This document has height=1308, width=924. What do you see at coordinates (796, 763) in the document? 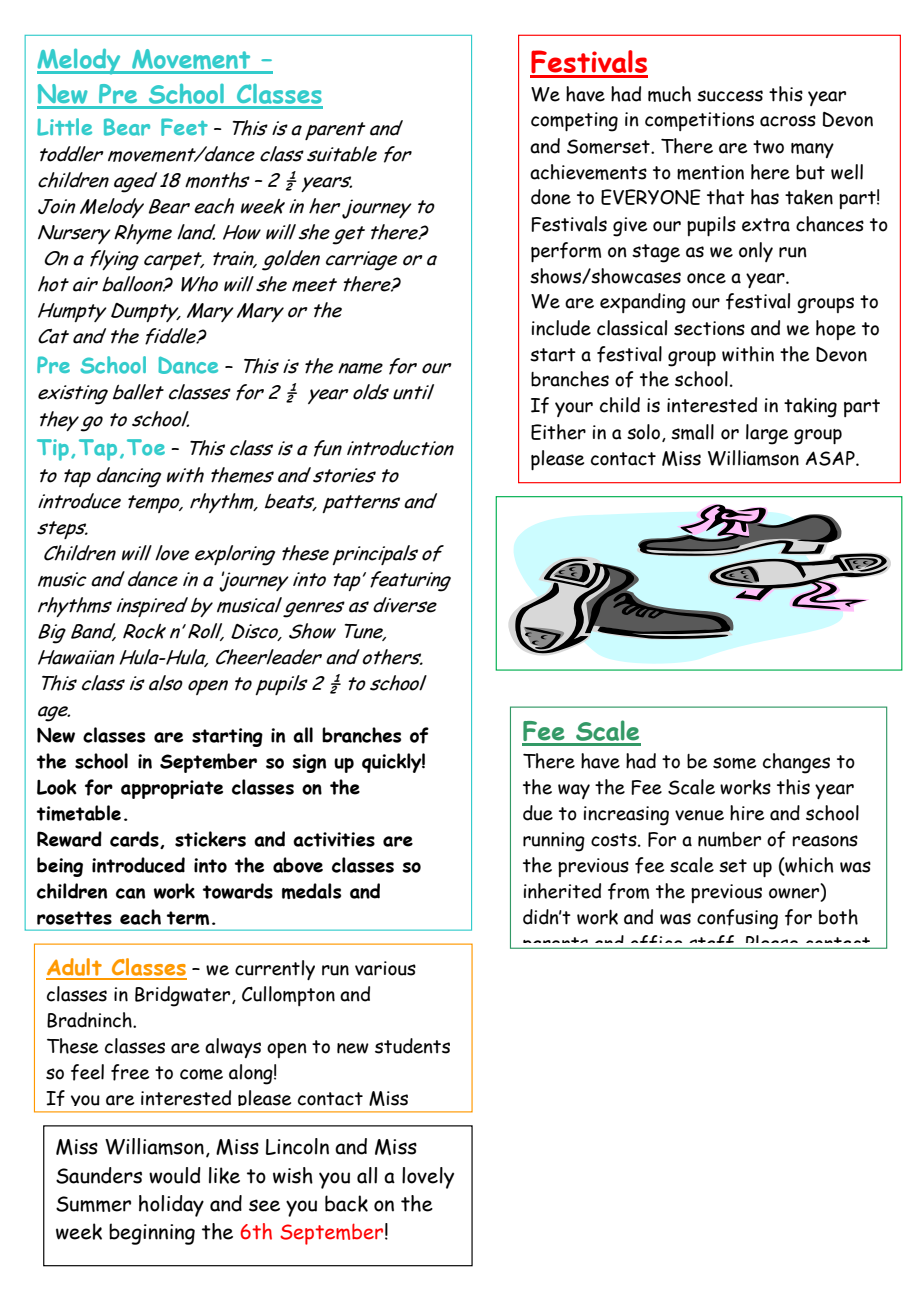
I see `changes` at bounding box center [796, 763].
